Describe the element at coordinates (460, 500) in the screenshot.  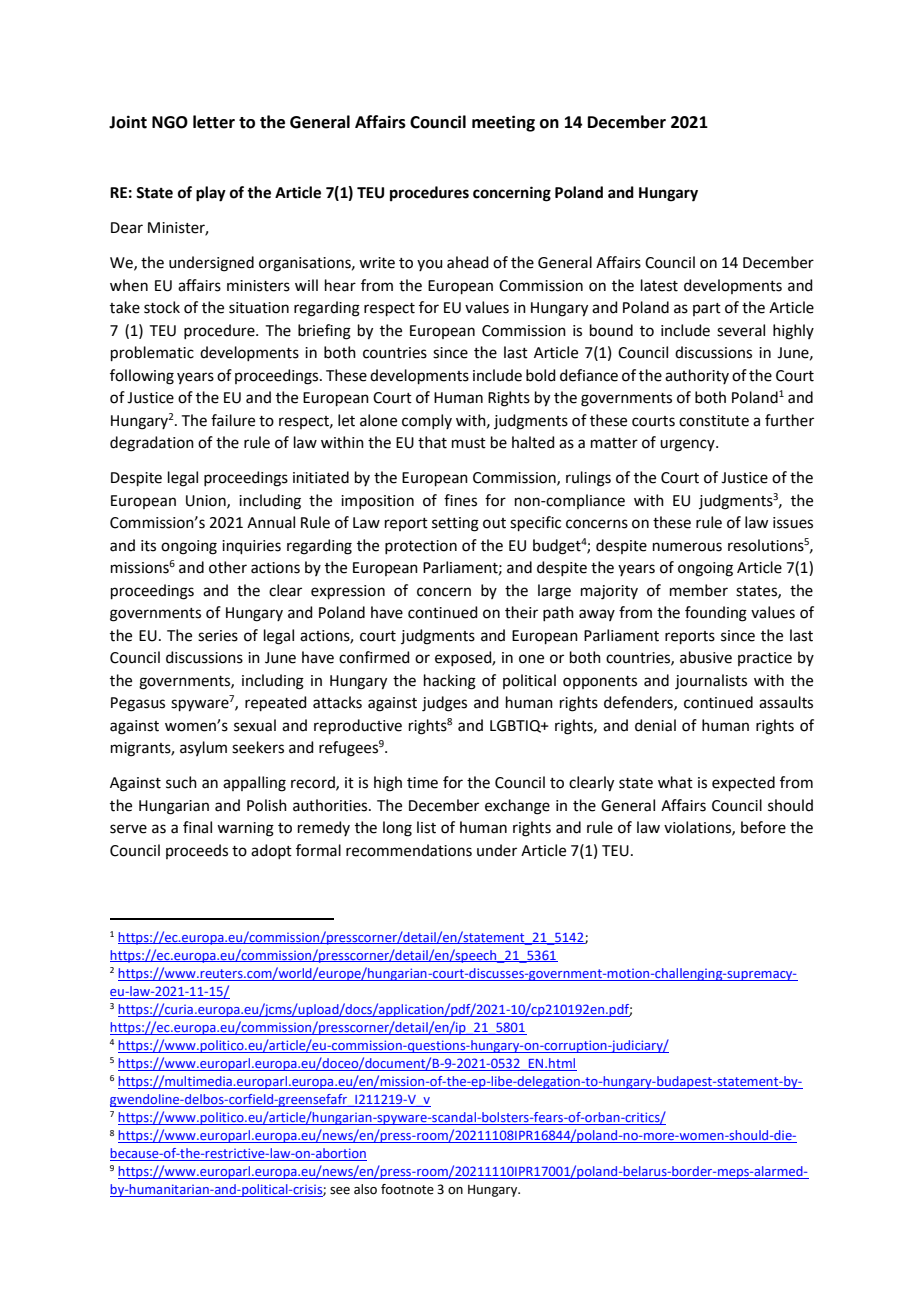
I see `fines` at that location.
